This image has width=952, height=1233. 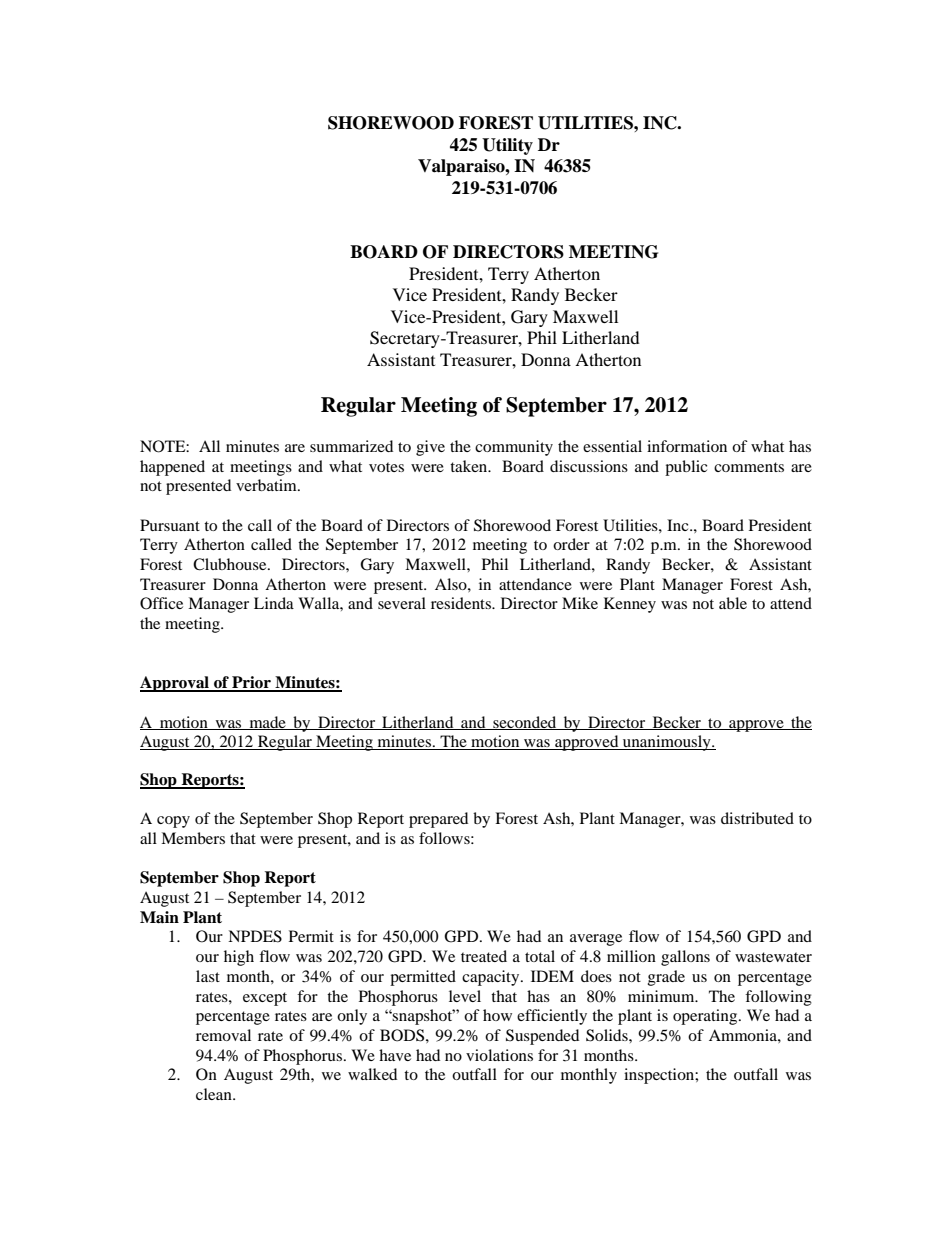 I want to click on Linda, so click(x=274, y=603).
